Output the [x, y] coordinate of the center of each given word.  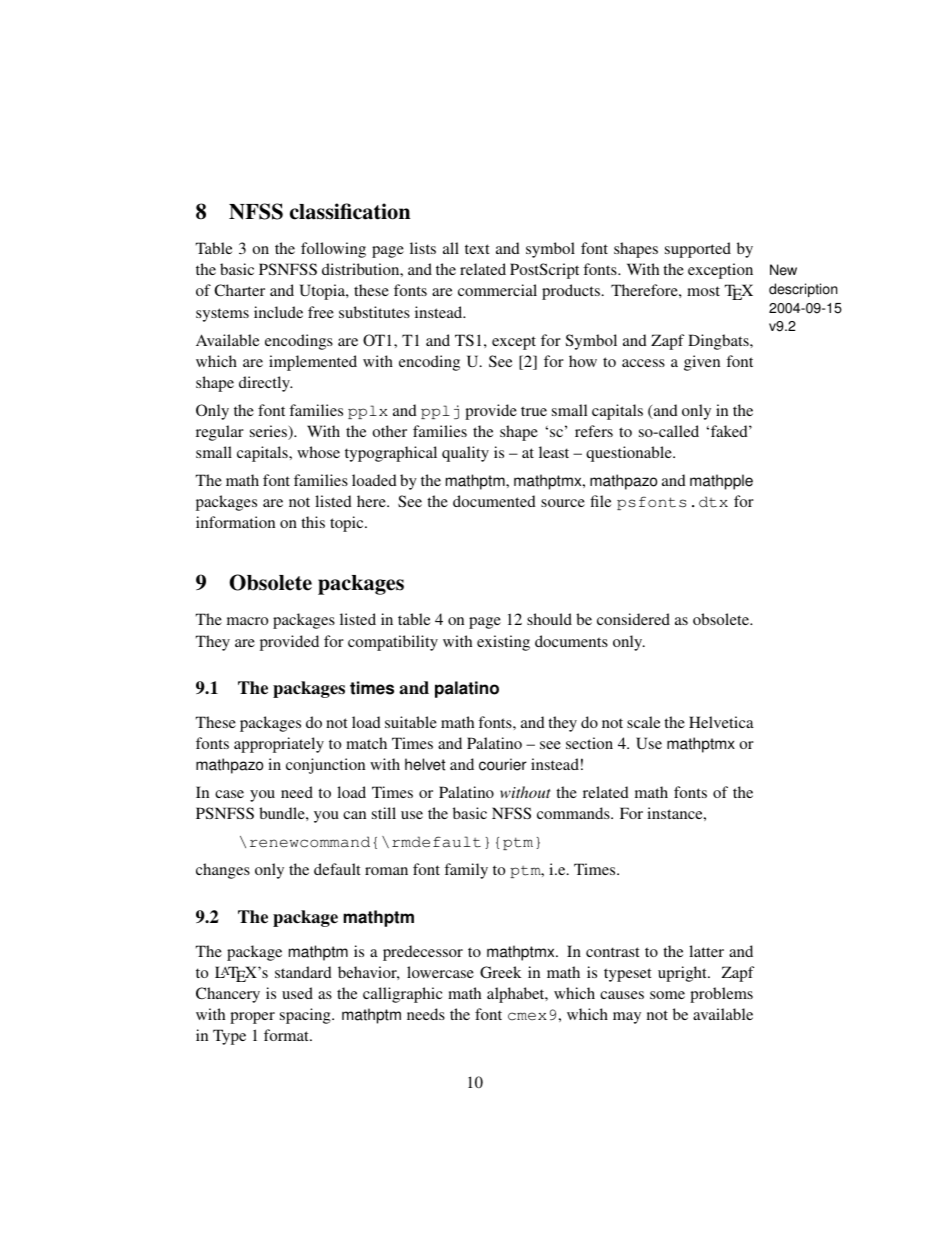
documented [494, 501]
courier [503, 764]
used [297, 993]
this [313, 522]
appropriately [279, 745]
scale [643, 722]
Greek [500, 972]
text [477, 249]
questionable [630, 454]
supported [698, 250]
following [333, 250]
